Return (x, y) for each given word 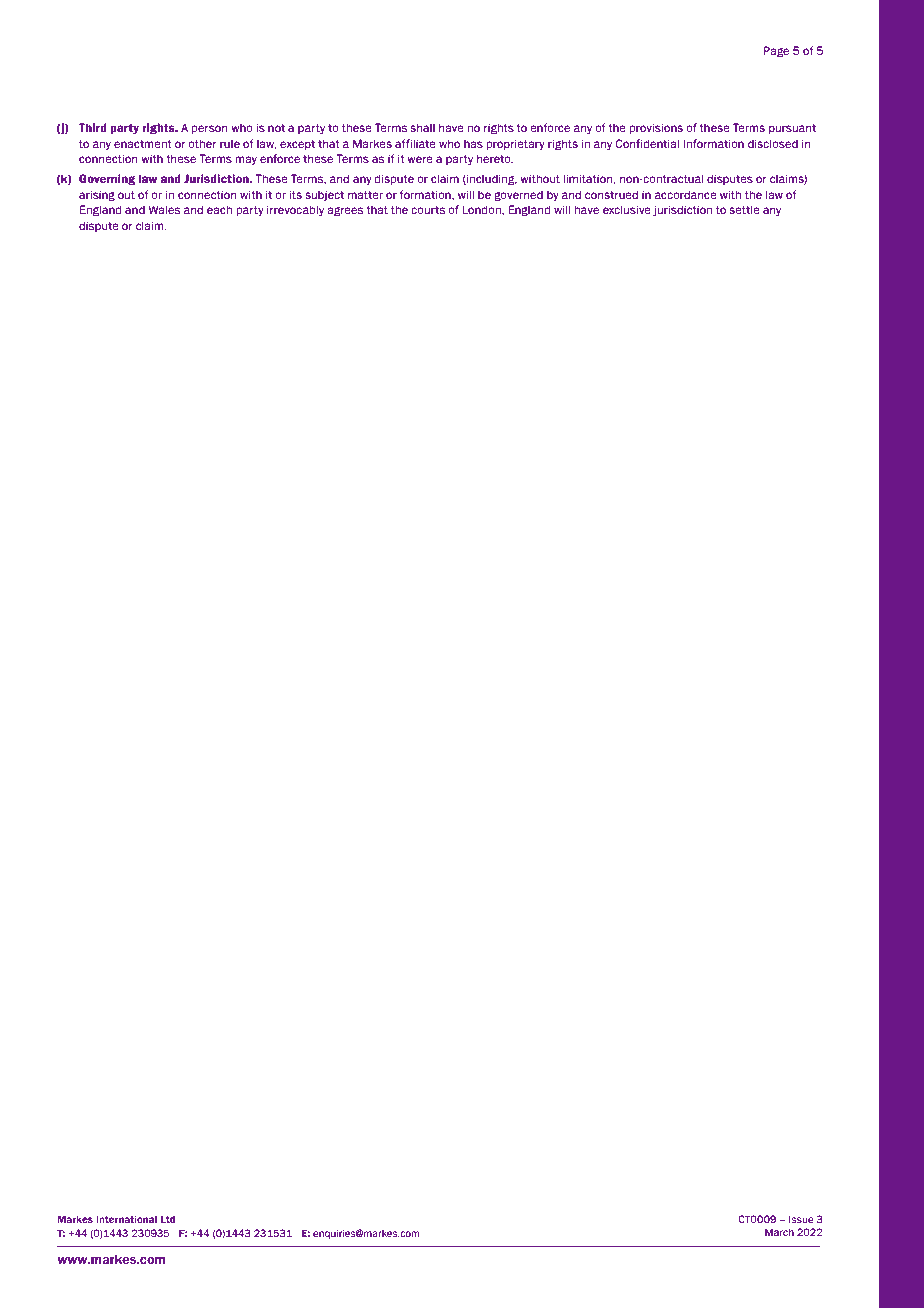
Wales (164, 209)
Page (776, 52)
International (126, 1219)
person (210, 129)
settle (744, 209)
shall (422, 127)
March (779, 1232)
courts (428, 210)
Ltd (168, 1219)
